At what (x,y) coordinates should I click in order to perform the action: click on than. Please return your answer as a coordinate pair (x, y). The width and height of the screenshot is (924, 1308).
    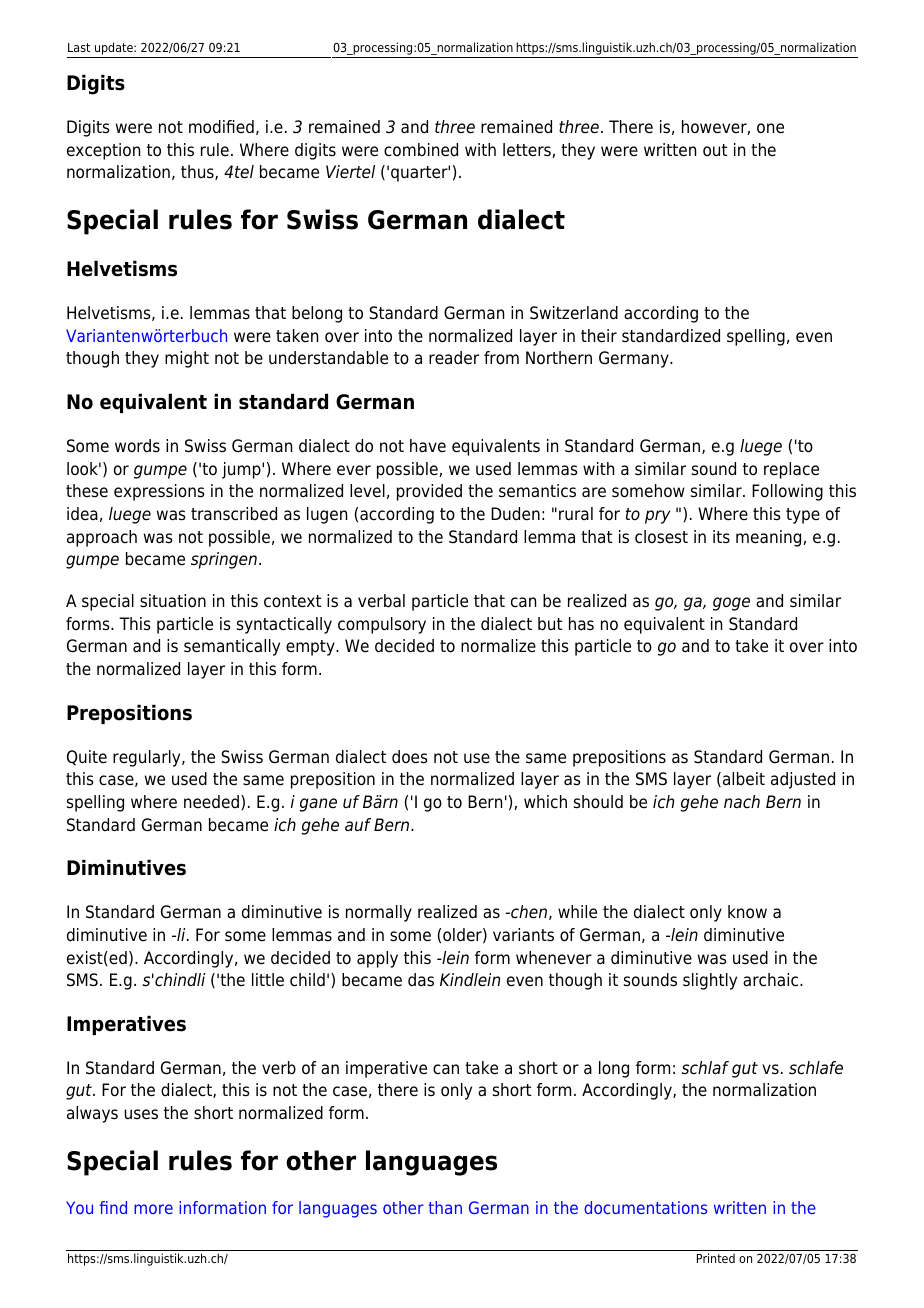
    Looking at the image, I should click on (445, 1207).
